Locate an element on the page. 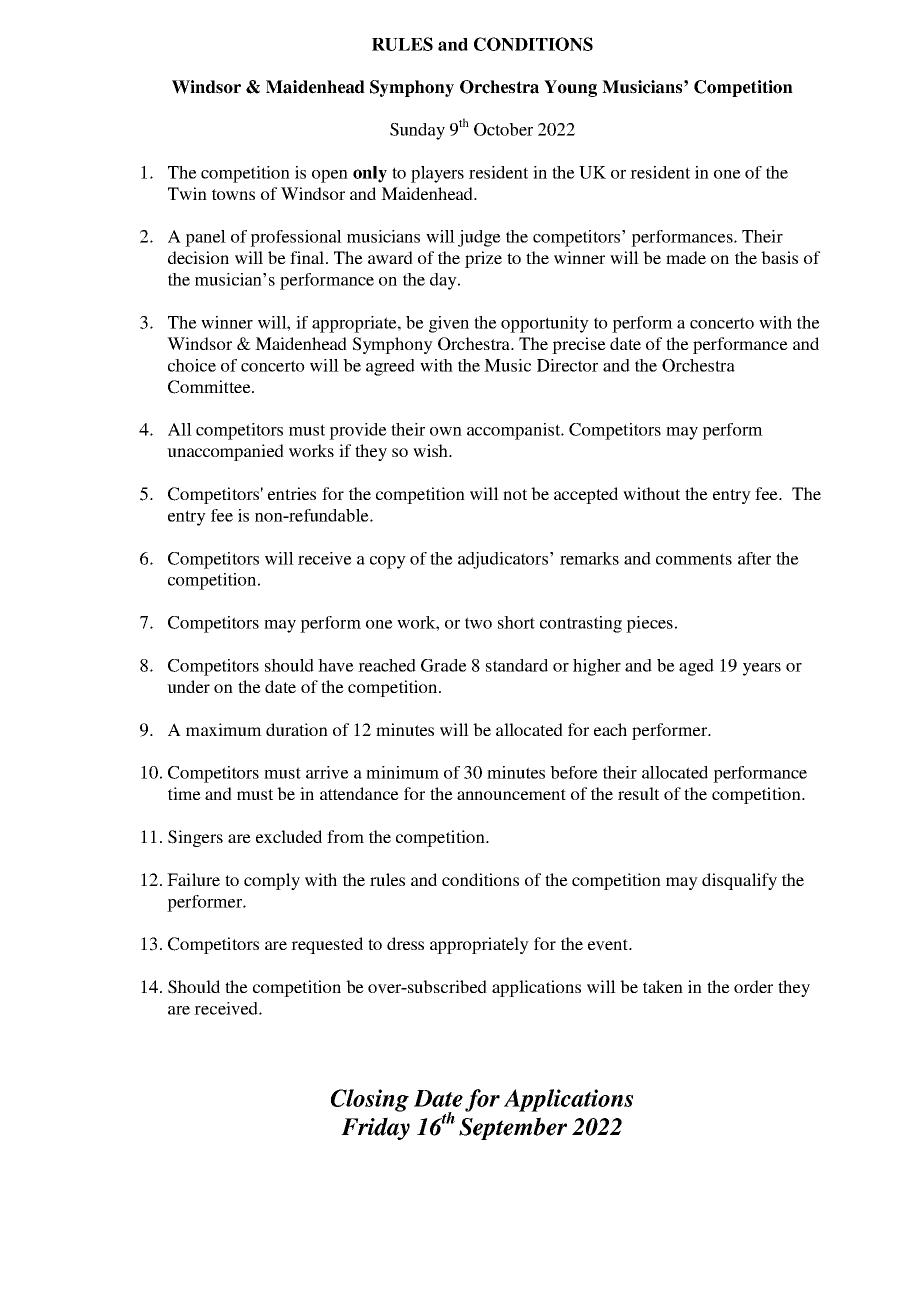 The height and width of the image is (1308, 924). wish is located at coordinates (432, 450).
